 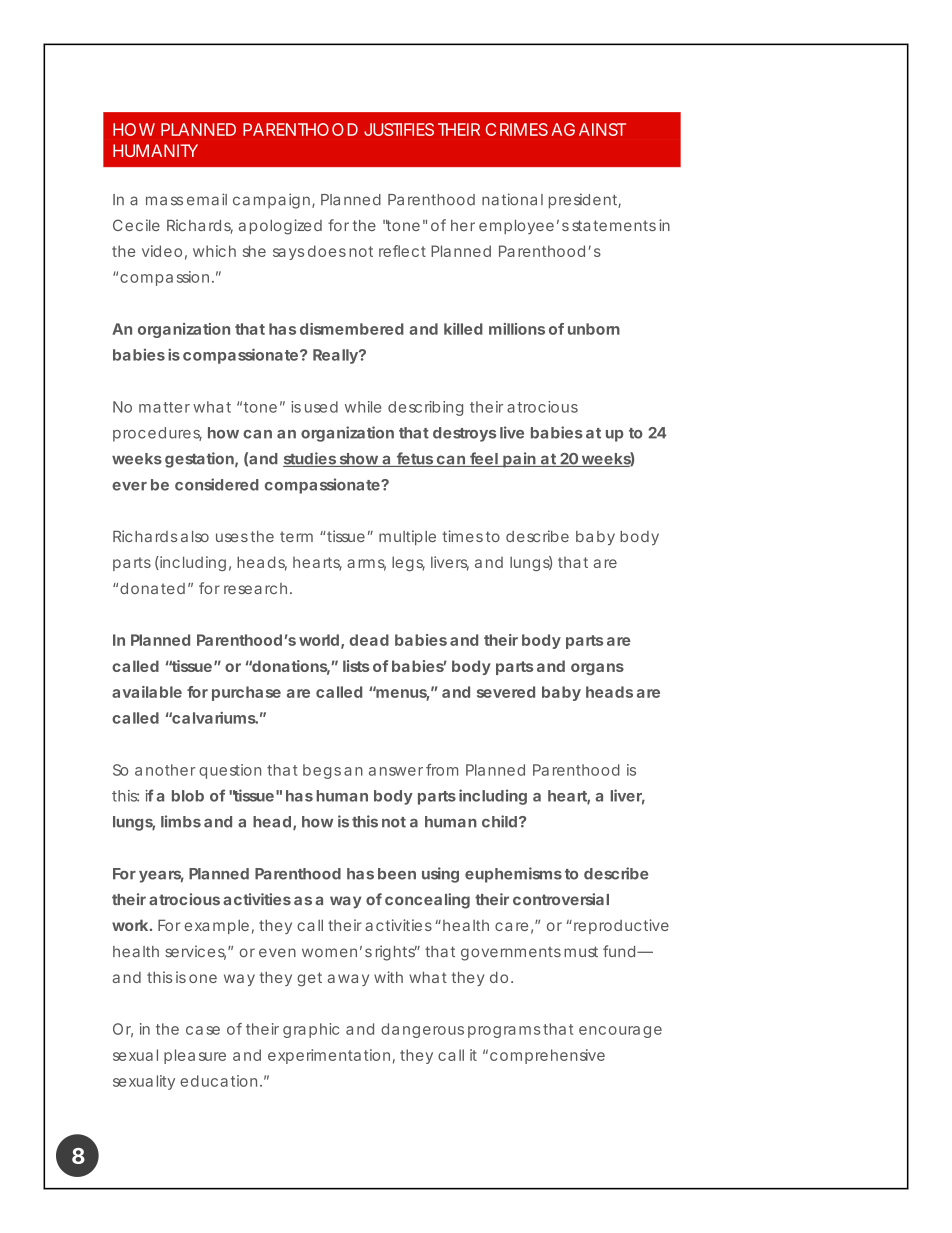 What do you see at coordinates (422, 1030) in the image?
I see `dangerous` at bounding box center [422, 1030].
